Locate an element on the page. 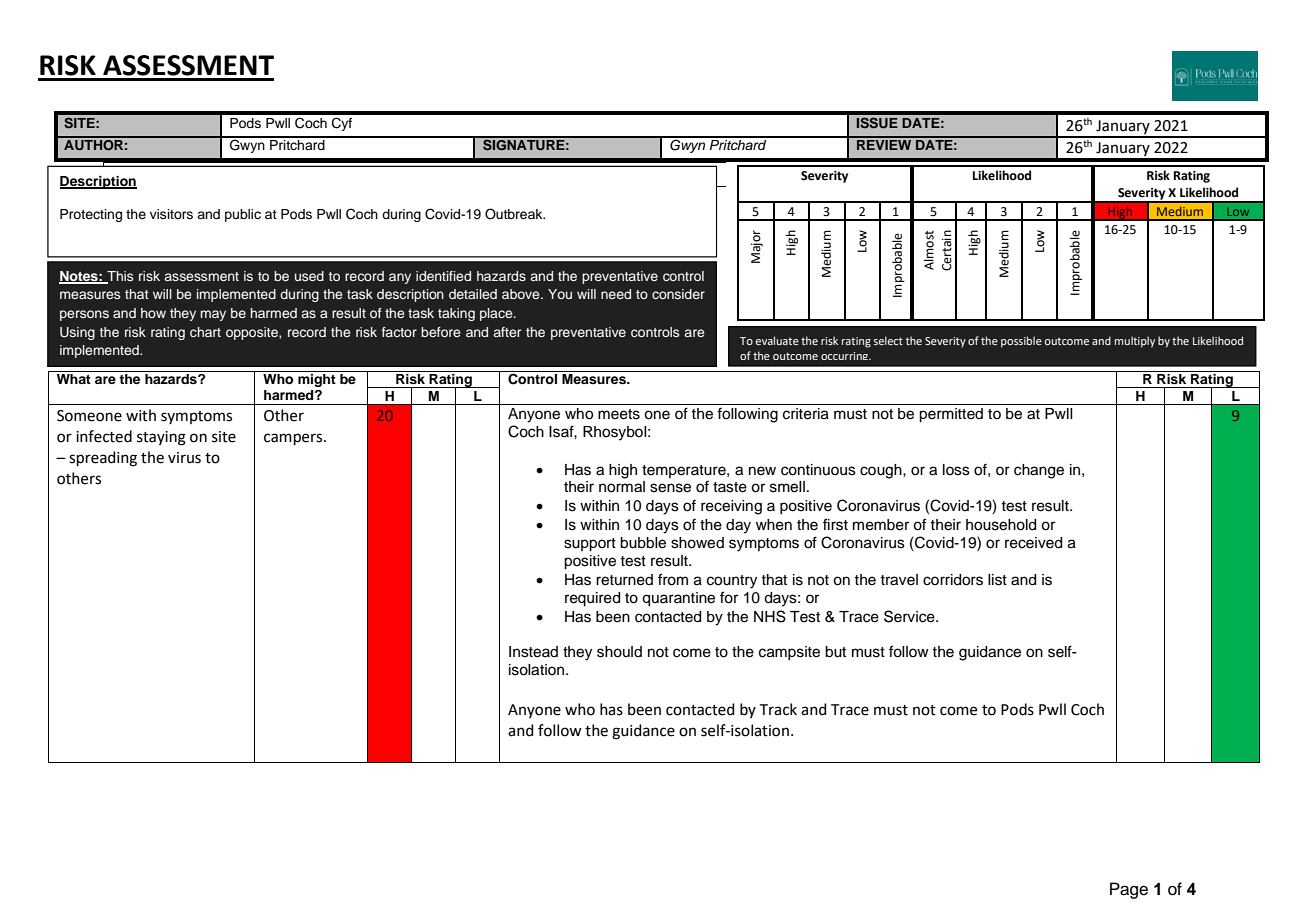  What is located at coordinates (74, 379).
